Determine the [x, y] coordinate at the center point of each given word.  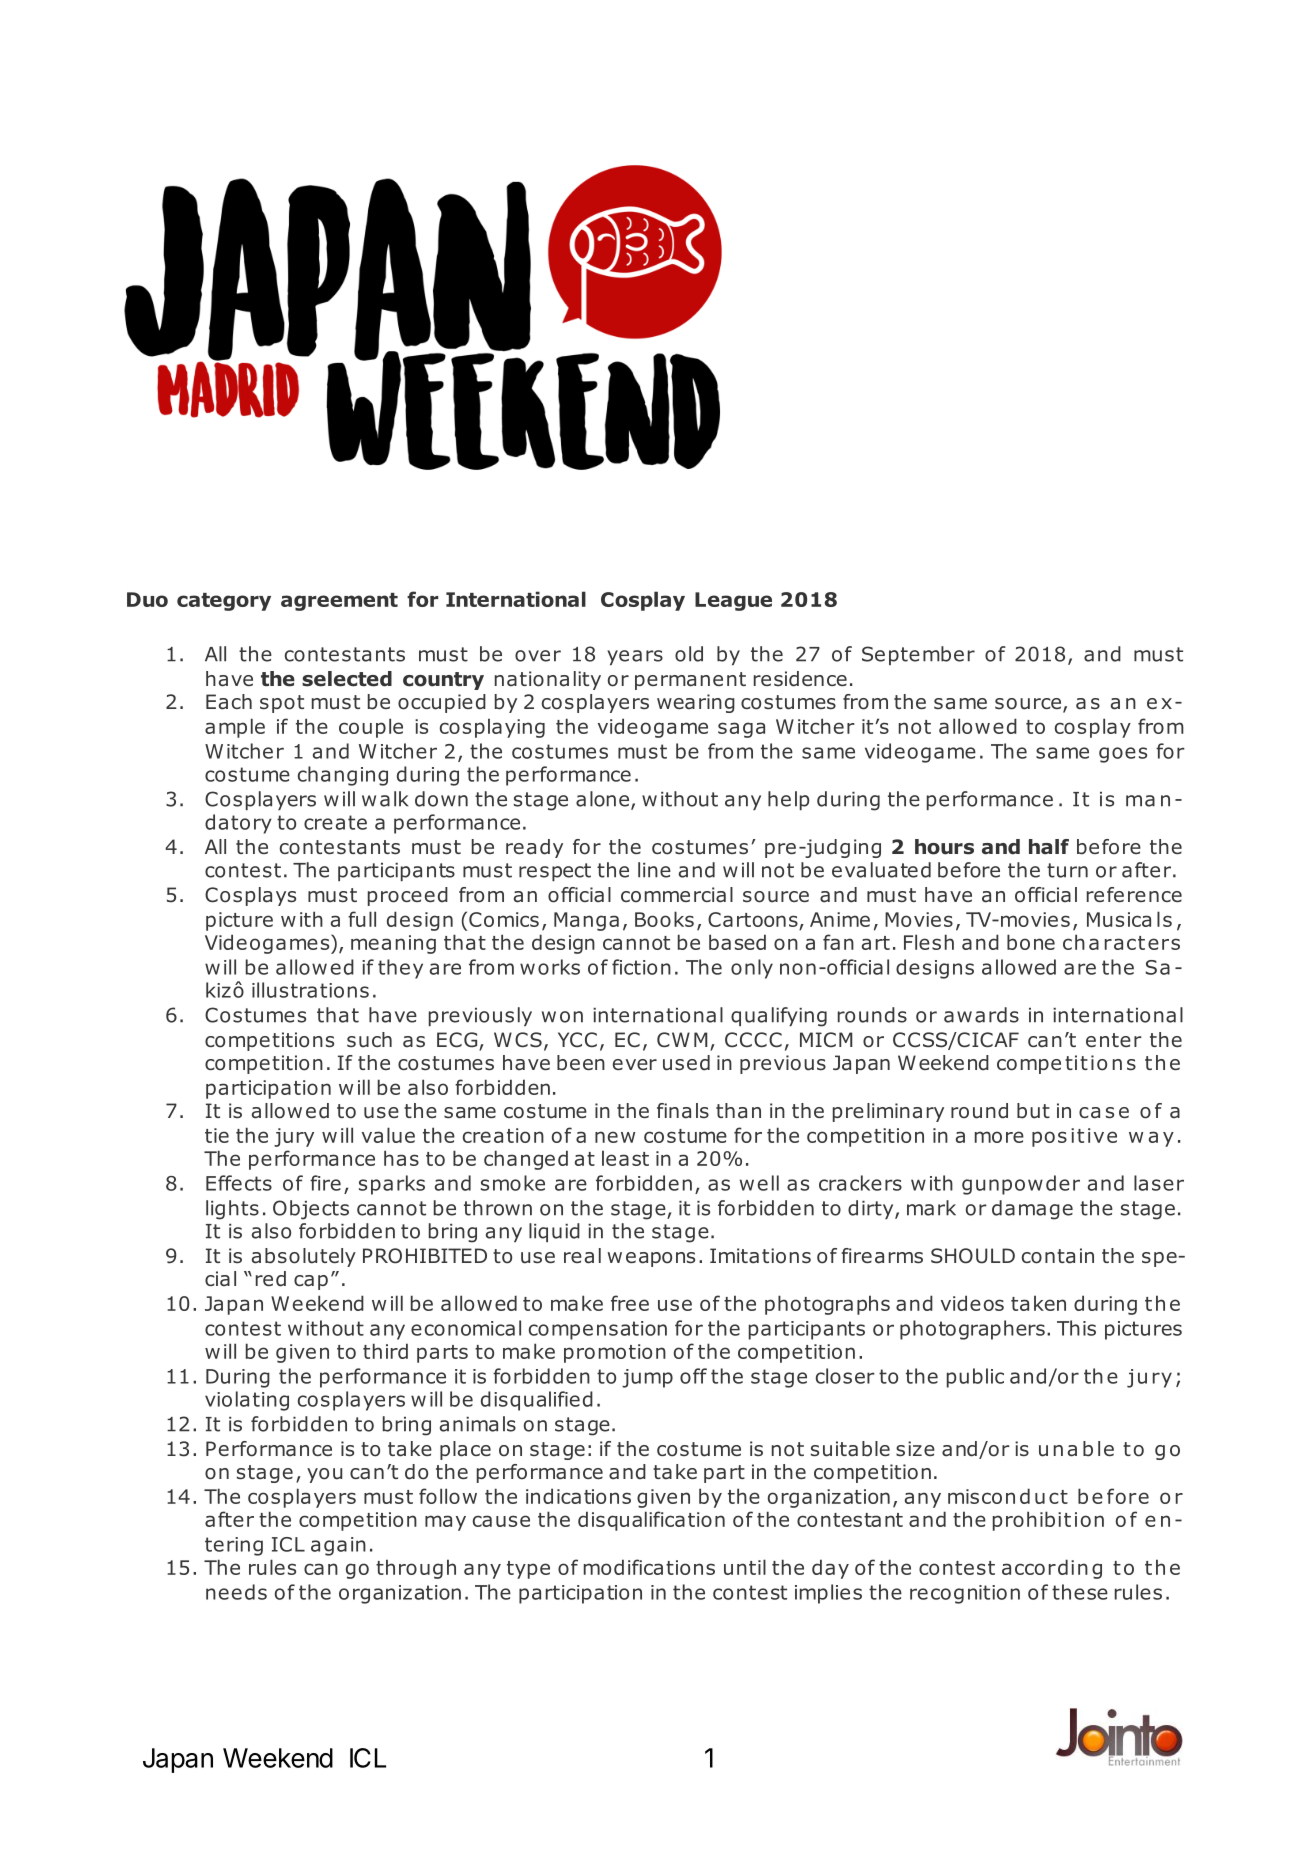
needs [236, 1592]
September [918, 655]
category [224, 602]
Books [664, 919]
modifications [649, 1567]
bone [1031, 942]
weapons [651, 1259]
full [362, 919]
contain [1058, 1256]
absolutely [304, 1257]
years [635, 657]
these [1080, 1592]
